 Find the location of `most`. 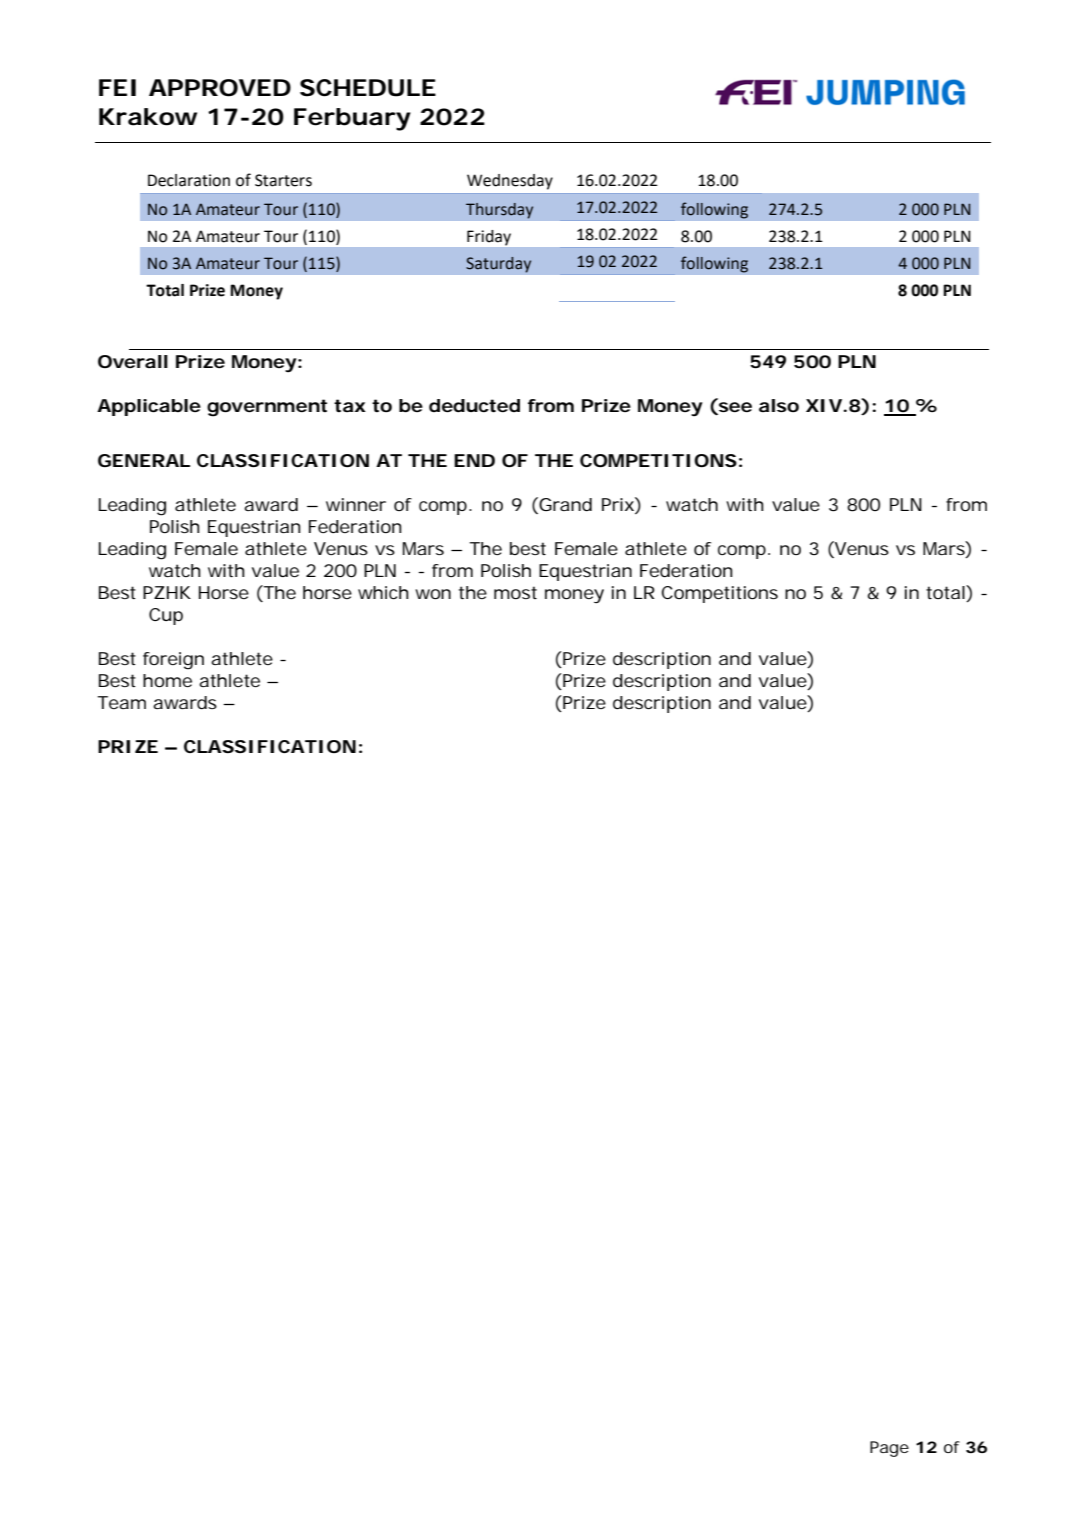

most is located at coordinates (515, 592).
